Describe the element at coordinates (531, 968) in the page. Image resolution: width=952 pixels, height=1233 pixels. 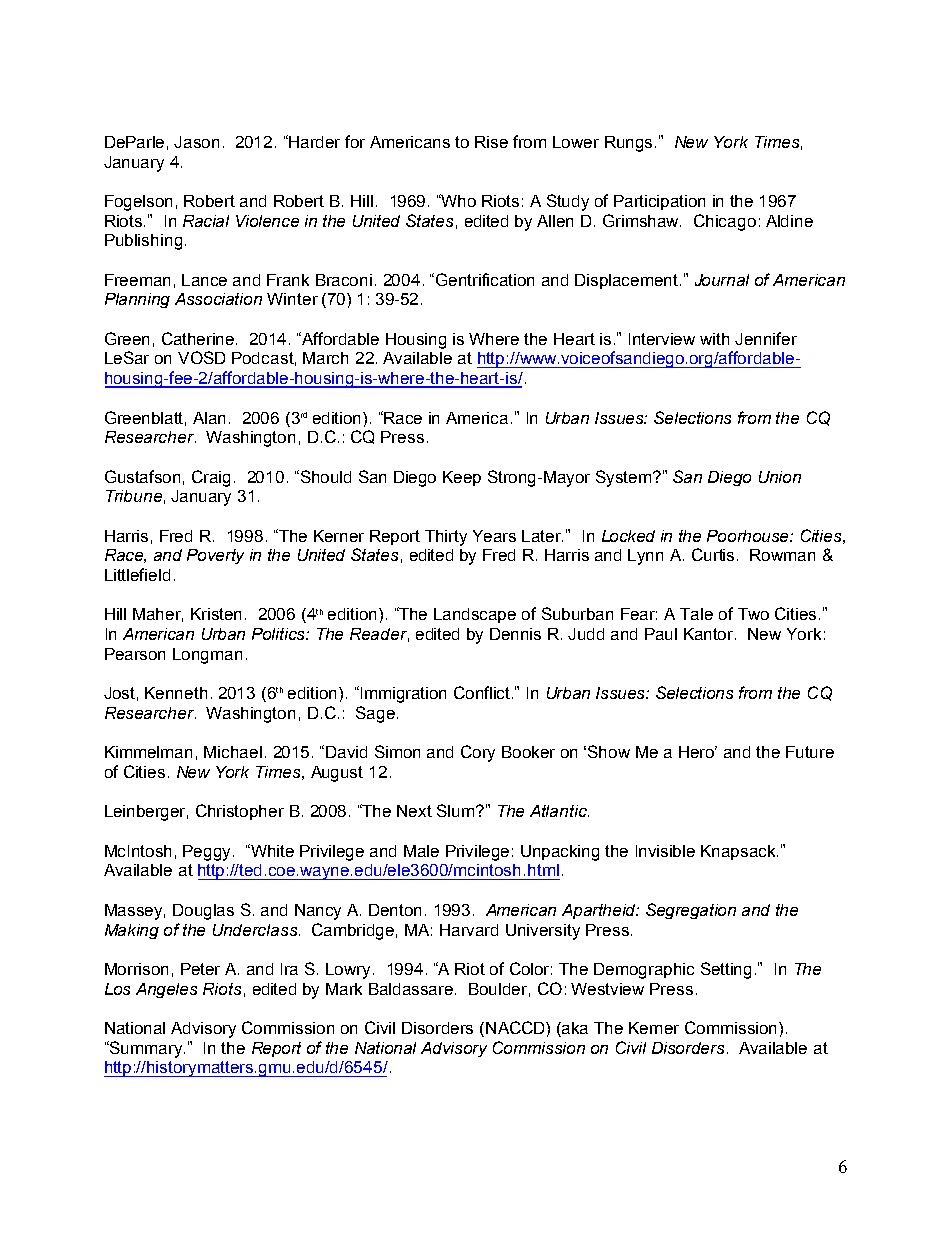
I see `Color` at that location.
